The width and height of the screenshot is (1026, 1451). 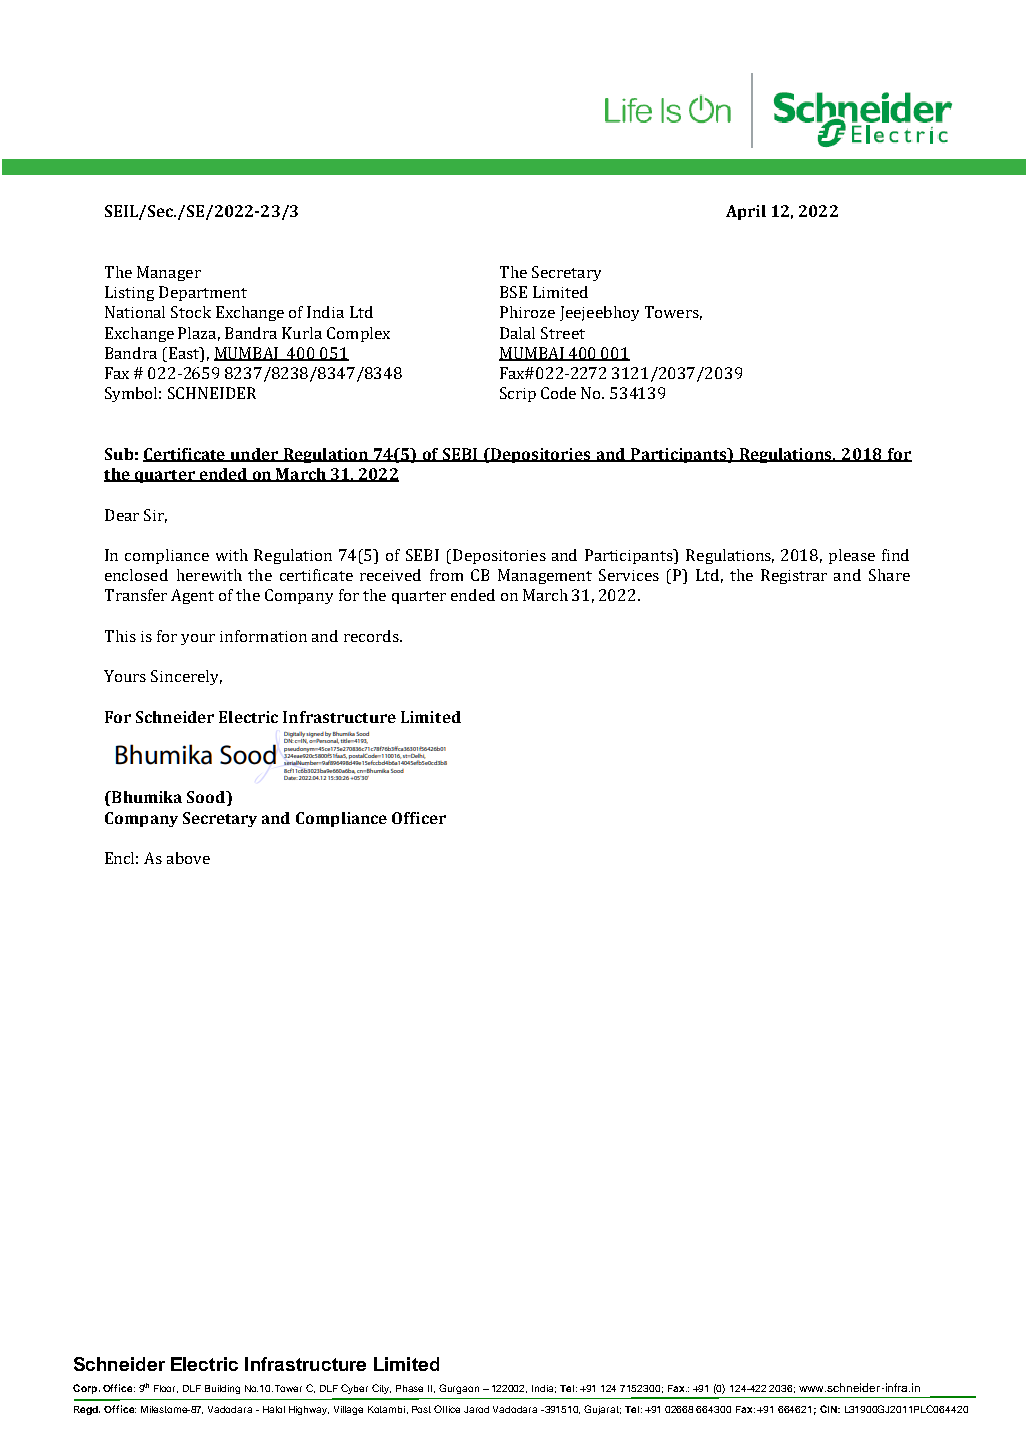 What do you see at coordinates (746, 212) in the screenshot?
I see `April` at bounding box center [746, 212].
